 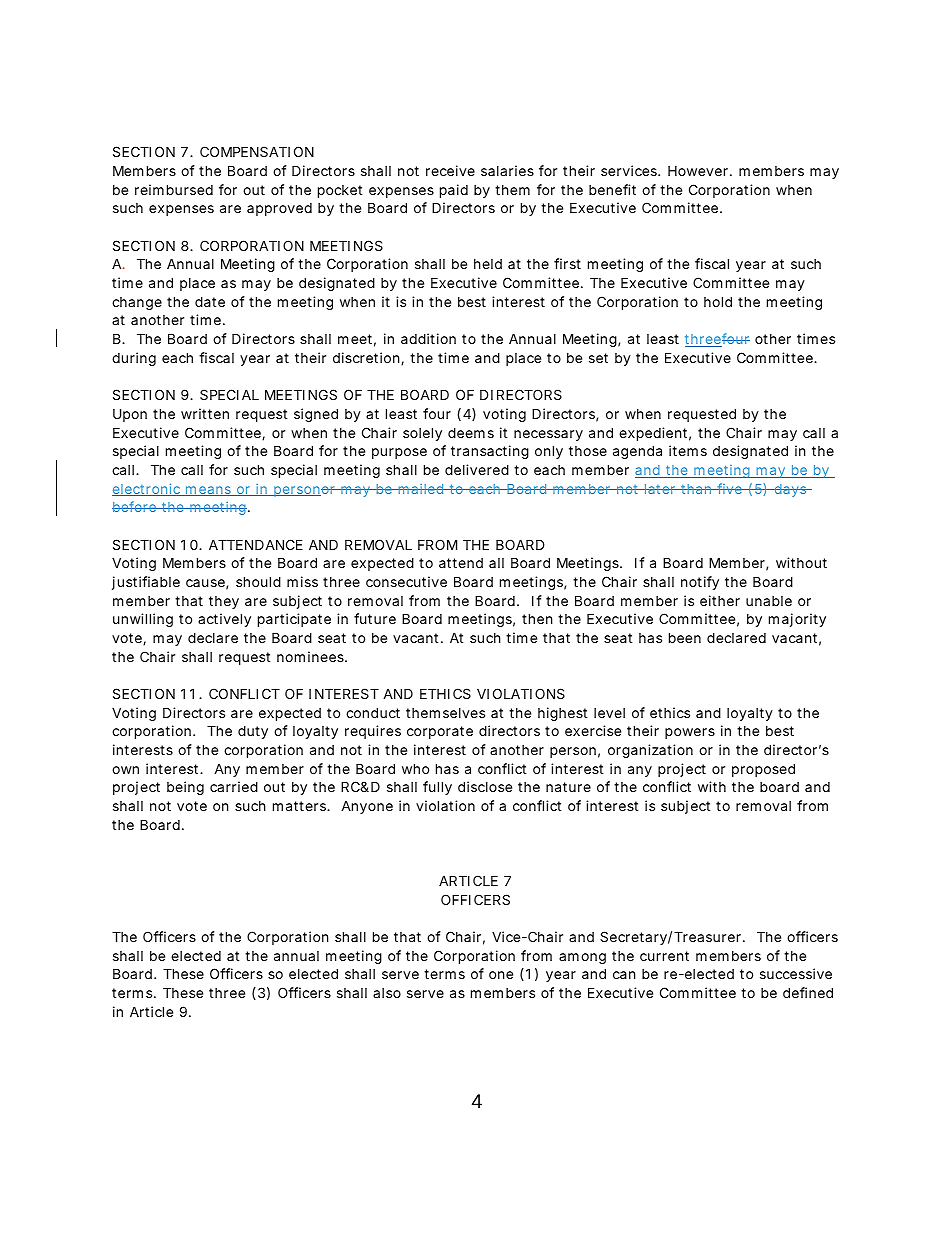 I want to click on among, so click(x=582, y=958).
